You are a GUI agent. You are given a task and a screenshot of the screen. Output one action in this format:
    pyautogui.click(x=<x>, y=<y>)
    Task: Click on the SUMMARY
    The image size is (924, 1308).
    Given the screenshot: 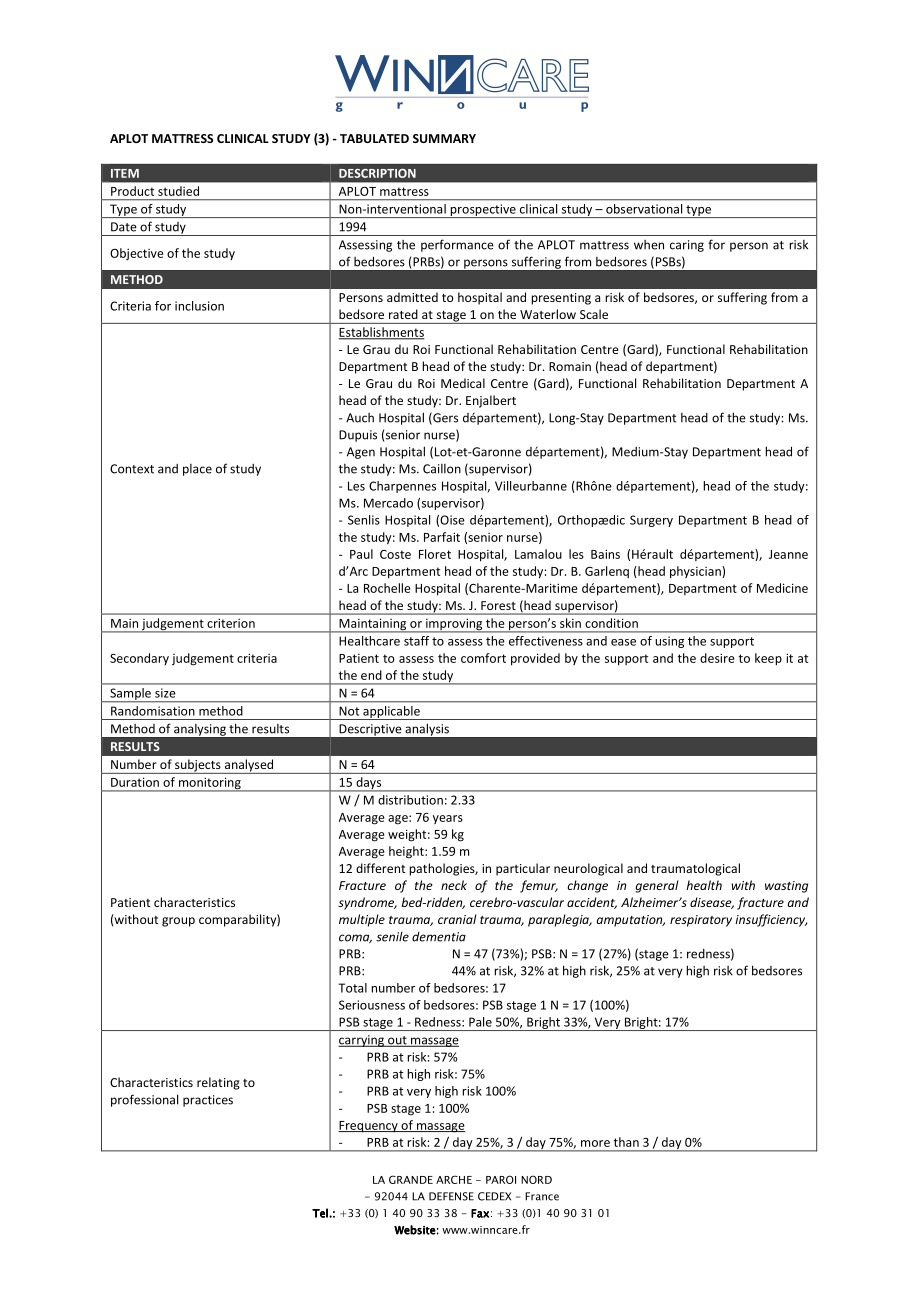 What is the action you would take?
    pyautogui.click(x=444, y=138)
